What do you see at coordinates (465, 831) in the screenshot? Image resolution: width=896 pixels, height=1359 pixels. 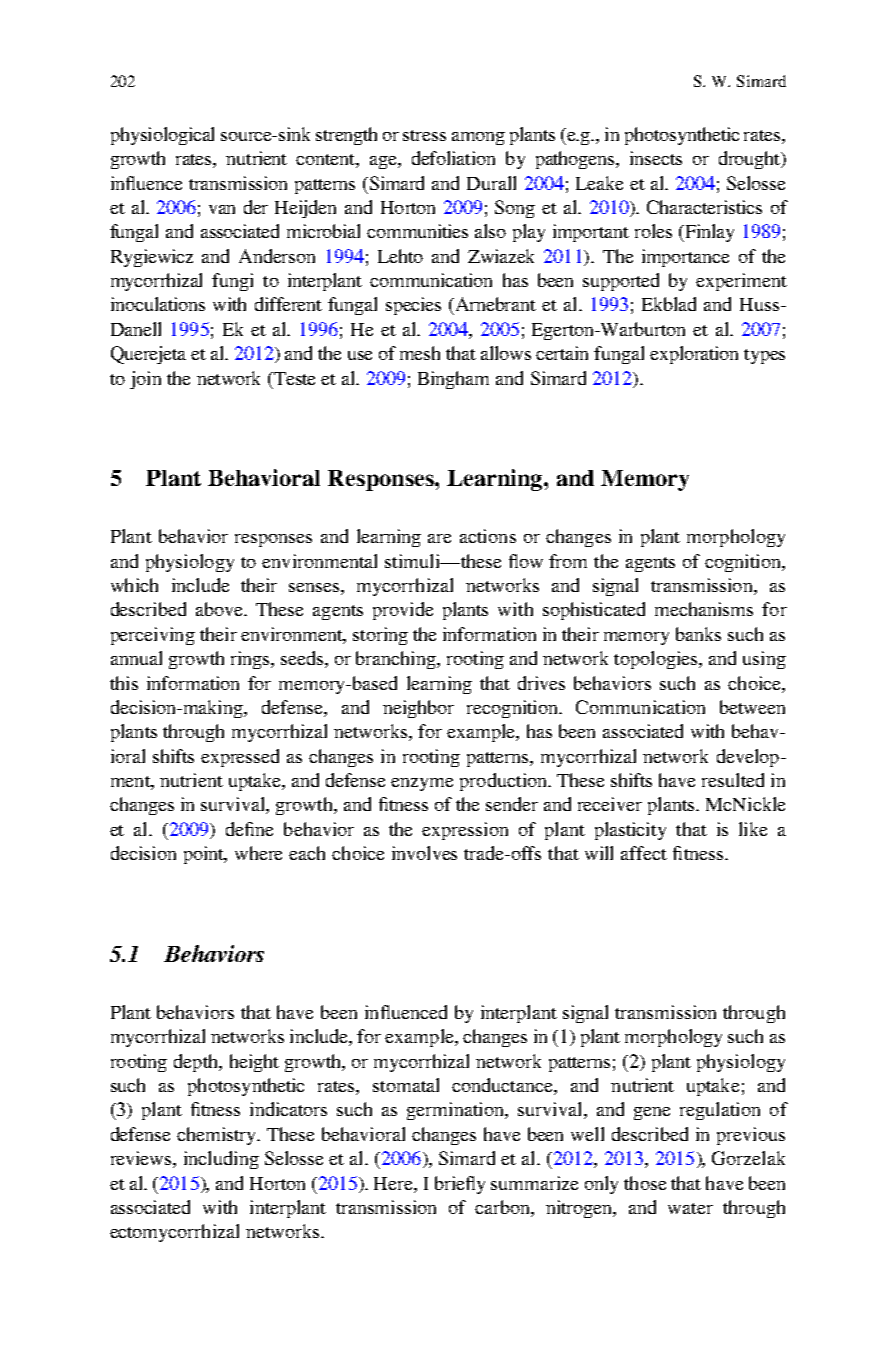 I see `expression` at bounding box center [465, 831].
